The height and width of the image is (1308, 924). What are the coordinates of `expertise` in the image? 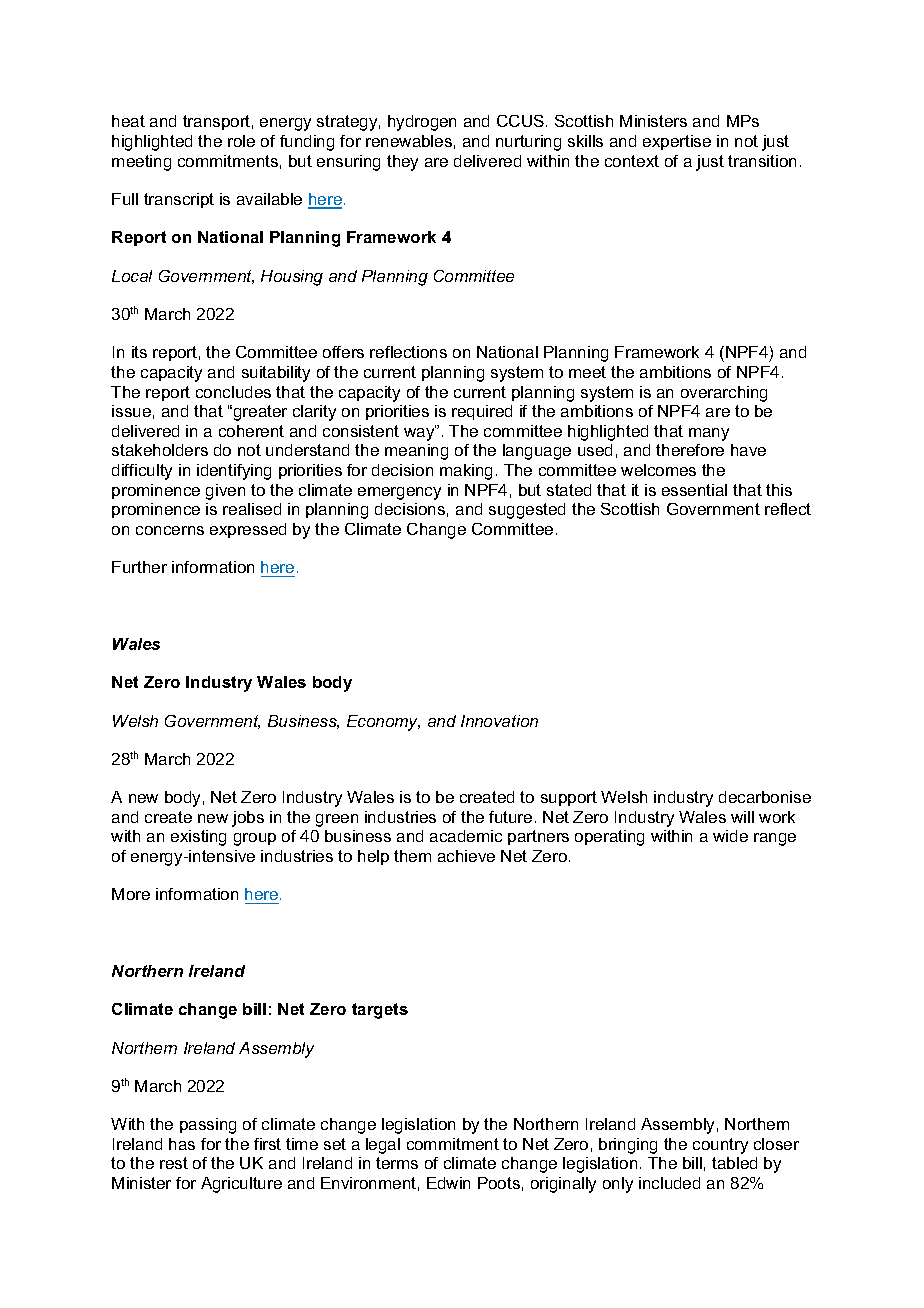 It's located at (677, 142).
